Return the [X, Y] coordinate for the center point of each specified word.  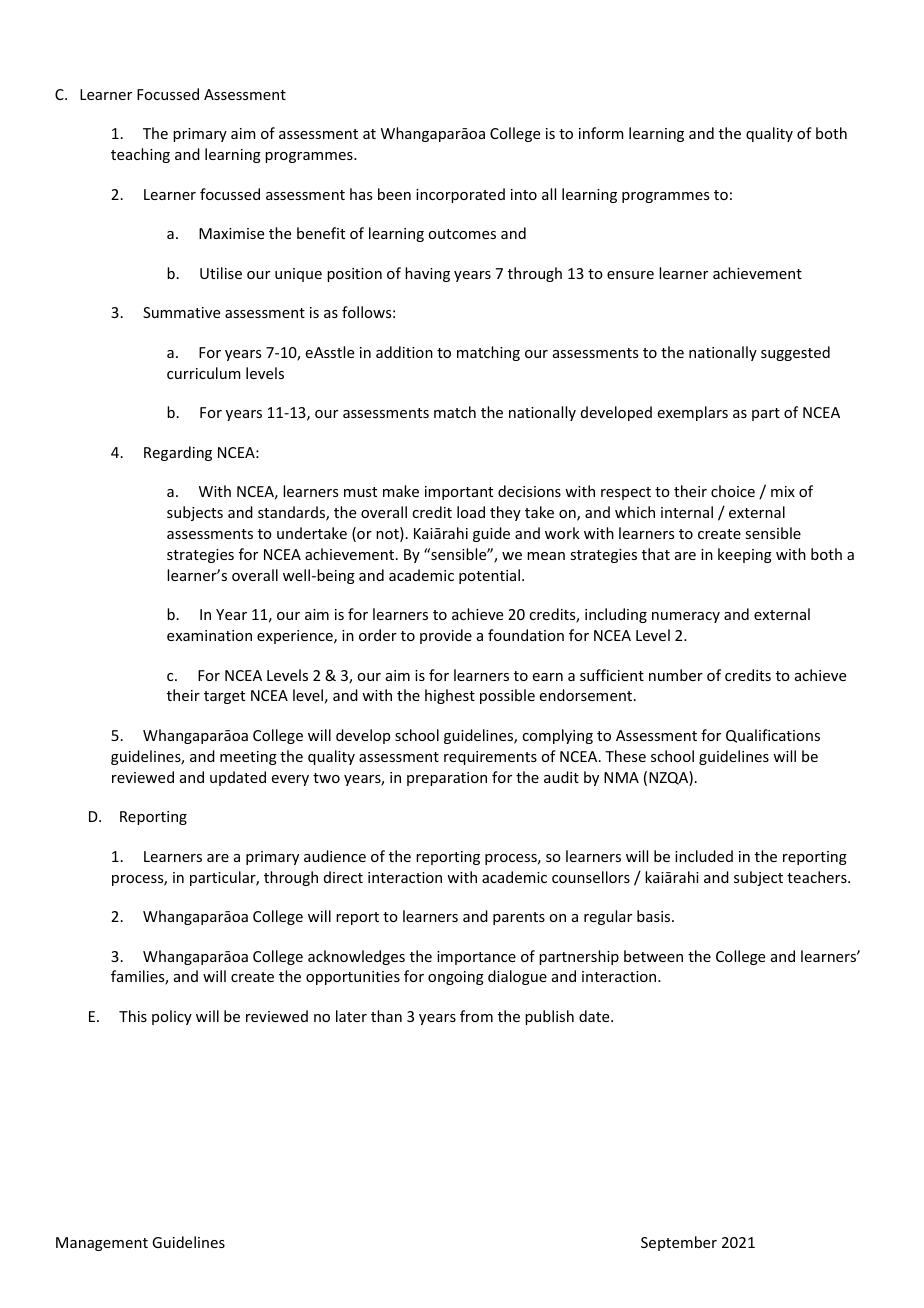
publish [549, 1017]
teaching [140, 155]
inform [601, 133]
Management [102, 1244]
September [679, 1243]
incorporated [460, 195]
